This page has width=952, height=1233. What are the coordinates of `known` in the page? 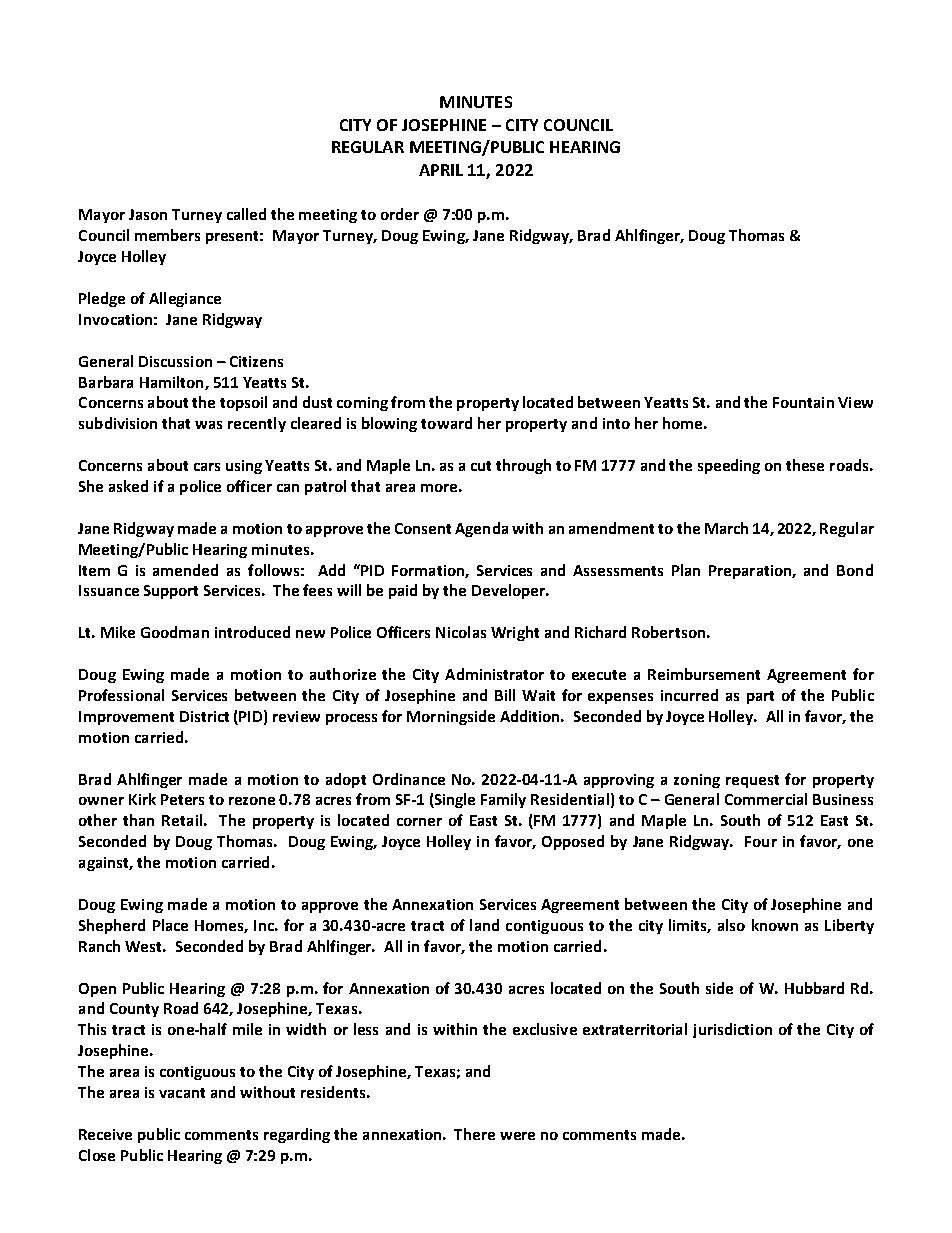 It's located at (775, 925).
